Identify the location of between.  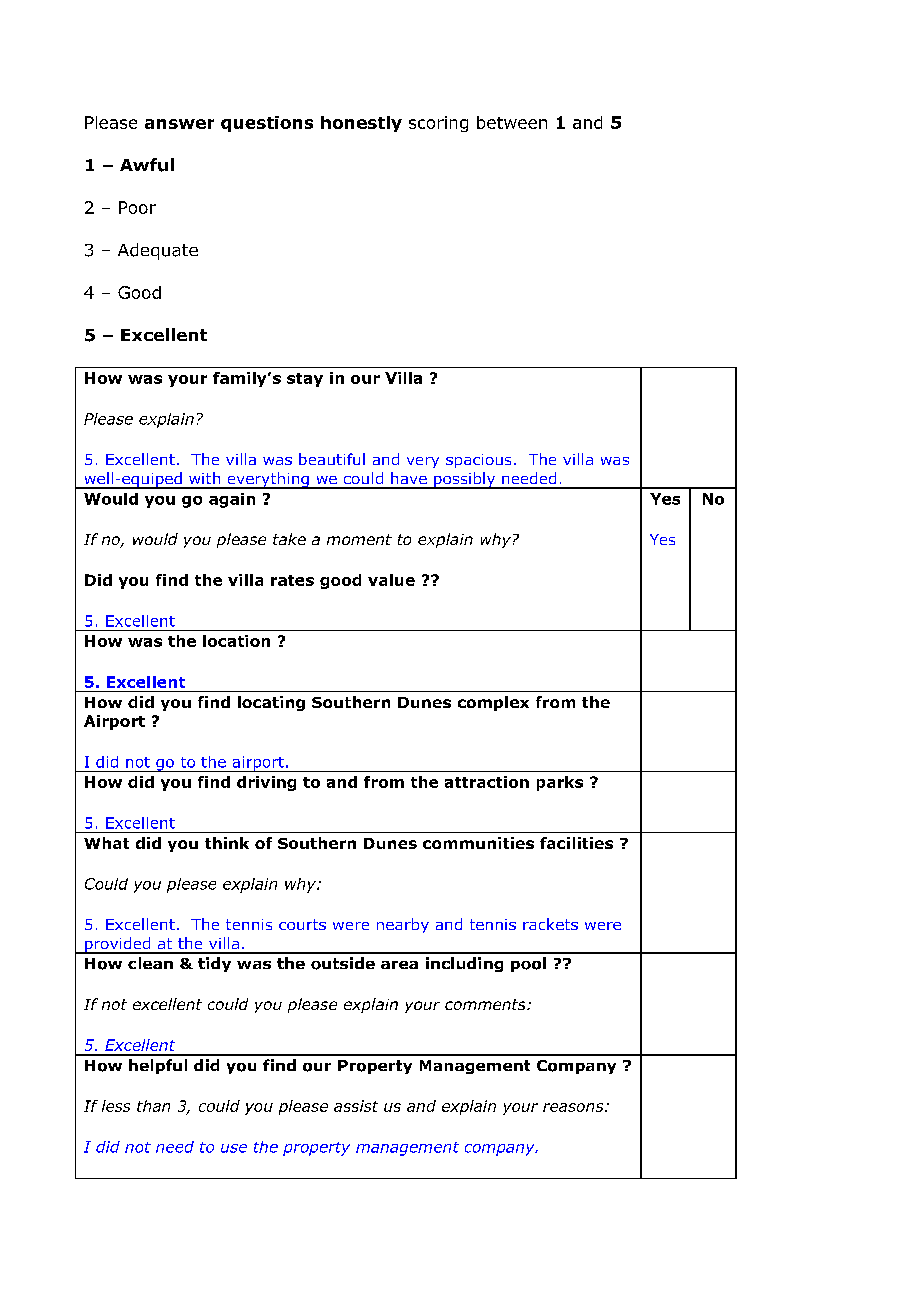
(512, 122).
